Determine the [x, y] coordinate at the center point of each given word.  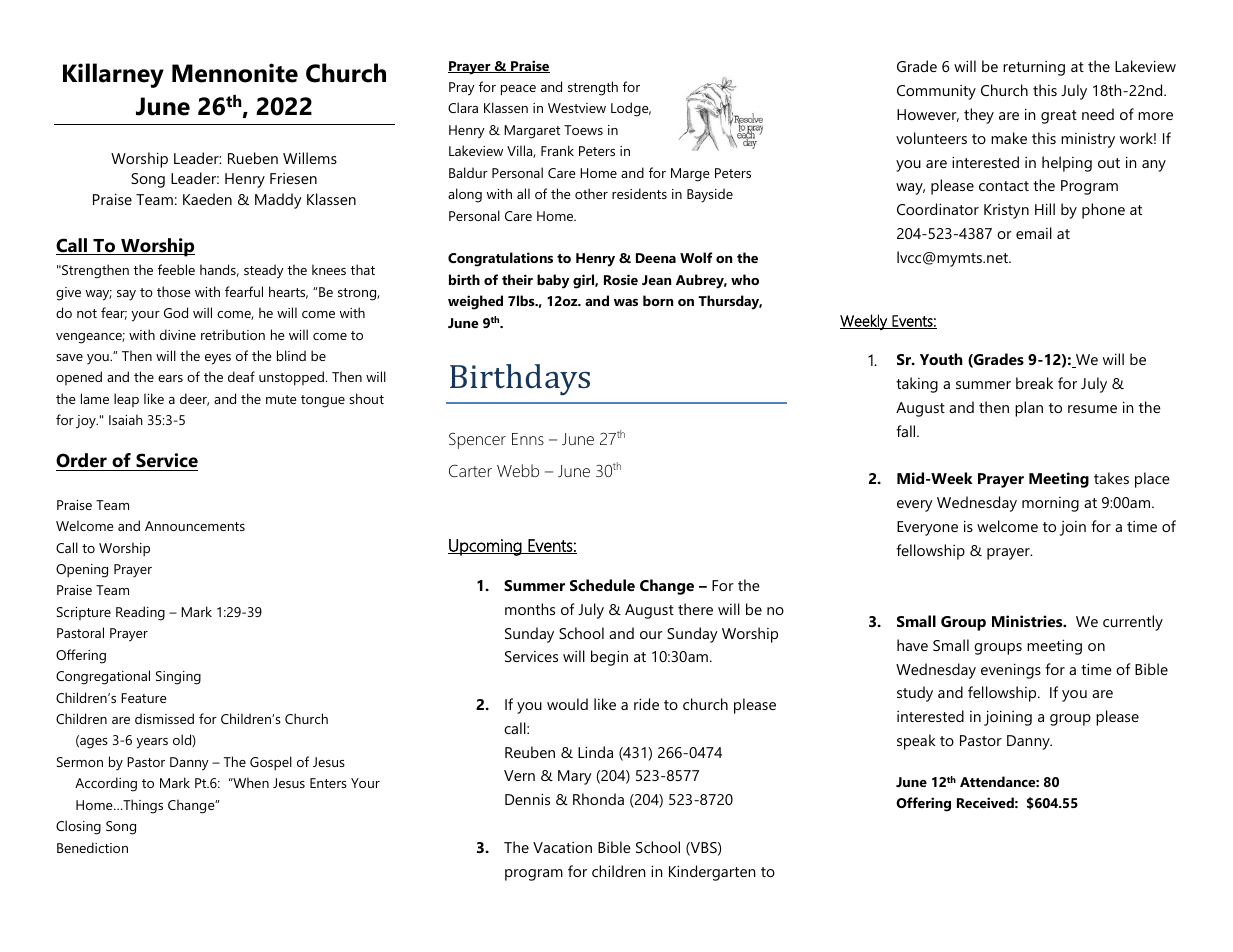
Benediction [92, 847]
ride [646, 704]
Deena [656, 258]
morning [1050, 504]
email [1034, 233]
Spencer [477, 441]
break [1034, 383]
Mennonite [235, 73]
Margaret [532, 132]
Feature [144, 698]
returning [1034, 68]
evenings [1011, 671]
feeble [176, 269]
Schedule [602, 585]
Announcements [195, 526]
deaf [241, 376]
